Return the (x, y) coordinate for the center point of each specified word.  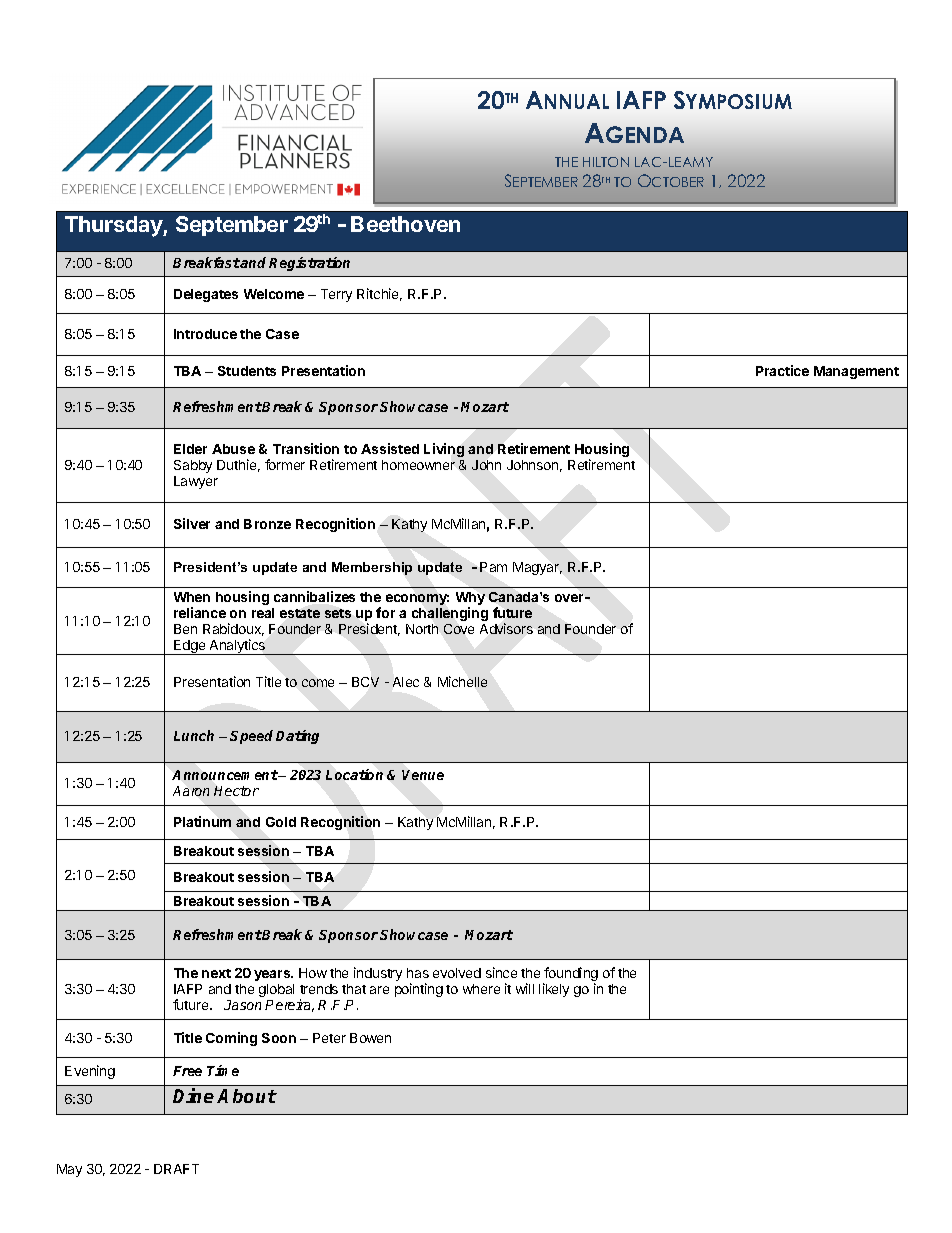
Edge (190, 647)
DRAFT (176, 1169)
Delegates (206, 295)
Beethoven (405, 224)
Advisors (506, 628)
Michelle (462, 681)
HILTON (606, 162)
